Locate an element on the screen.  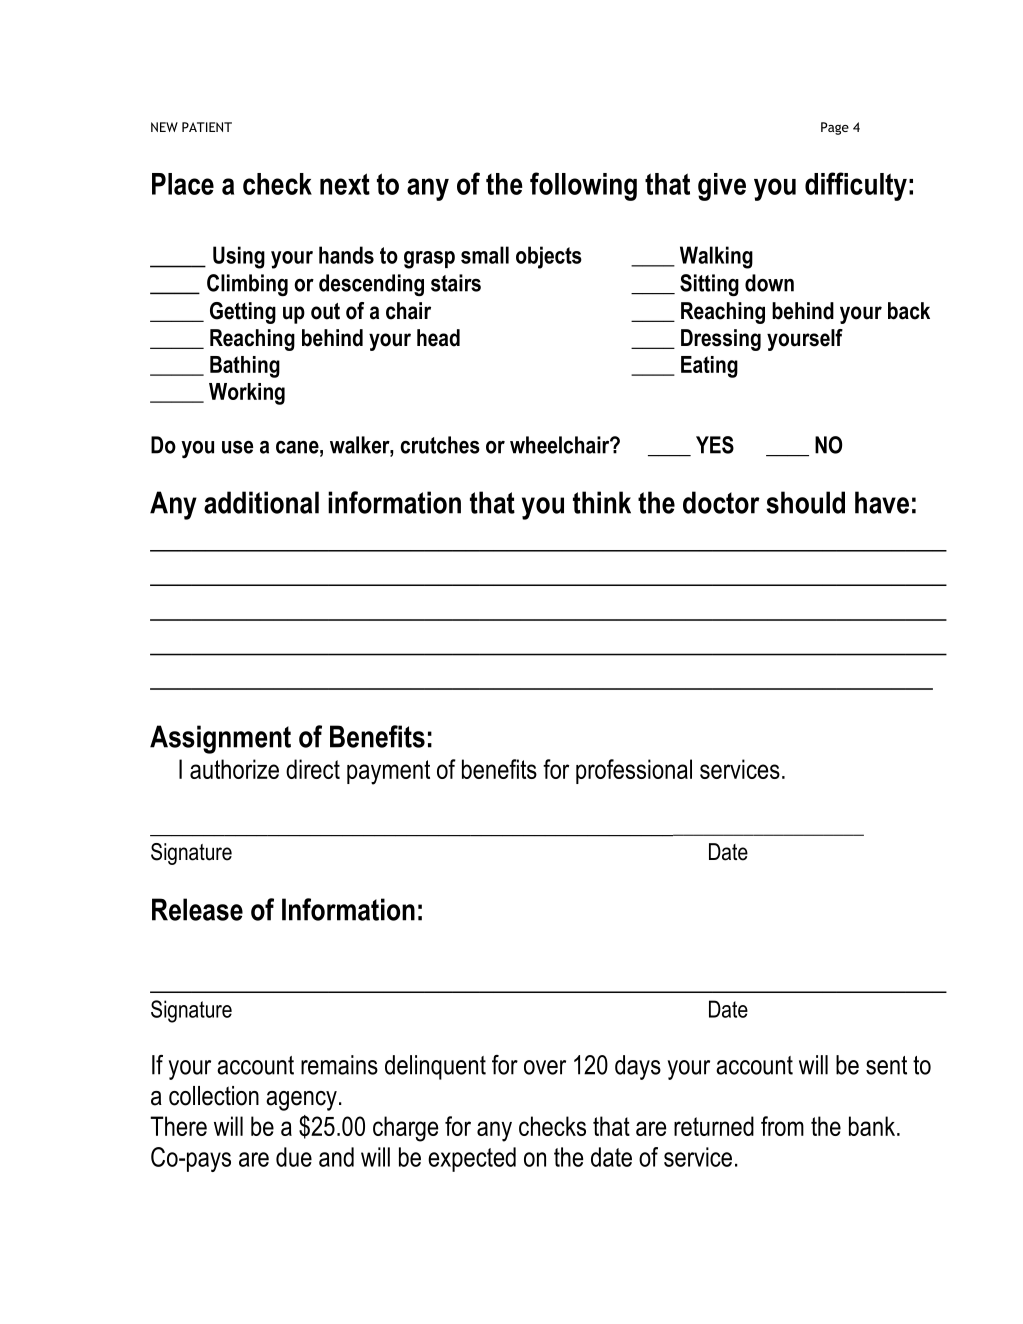
PATIENT is located at coordinates (207, 127).
